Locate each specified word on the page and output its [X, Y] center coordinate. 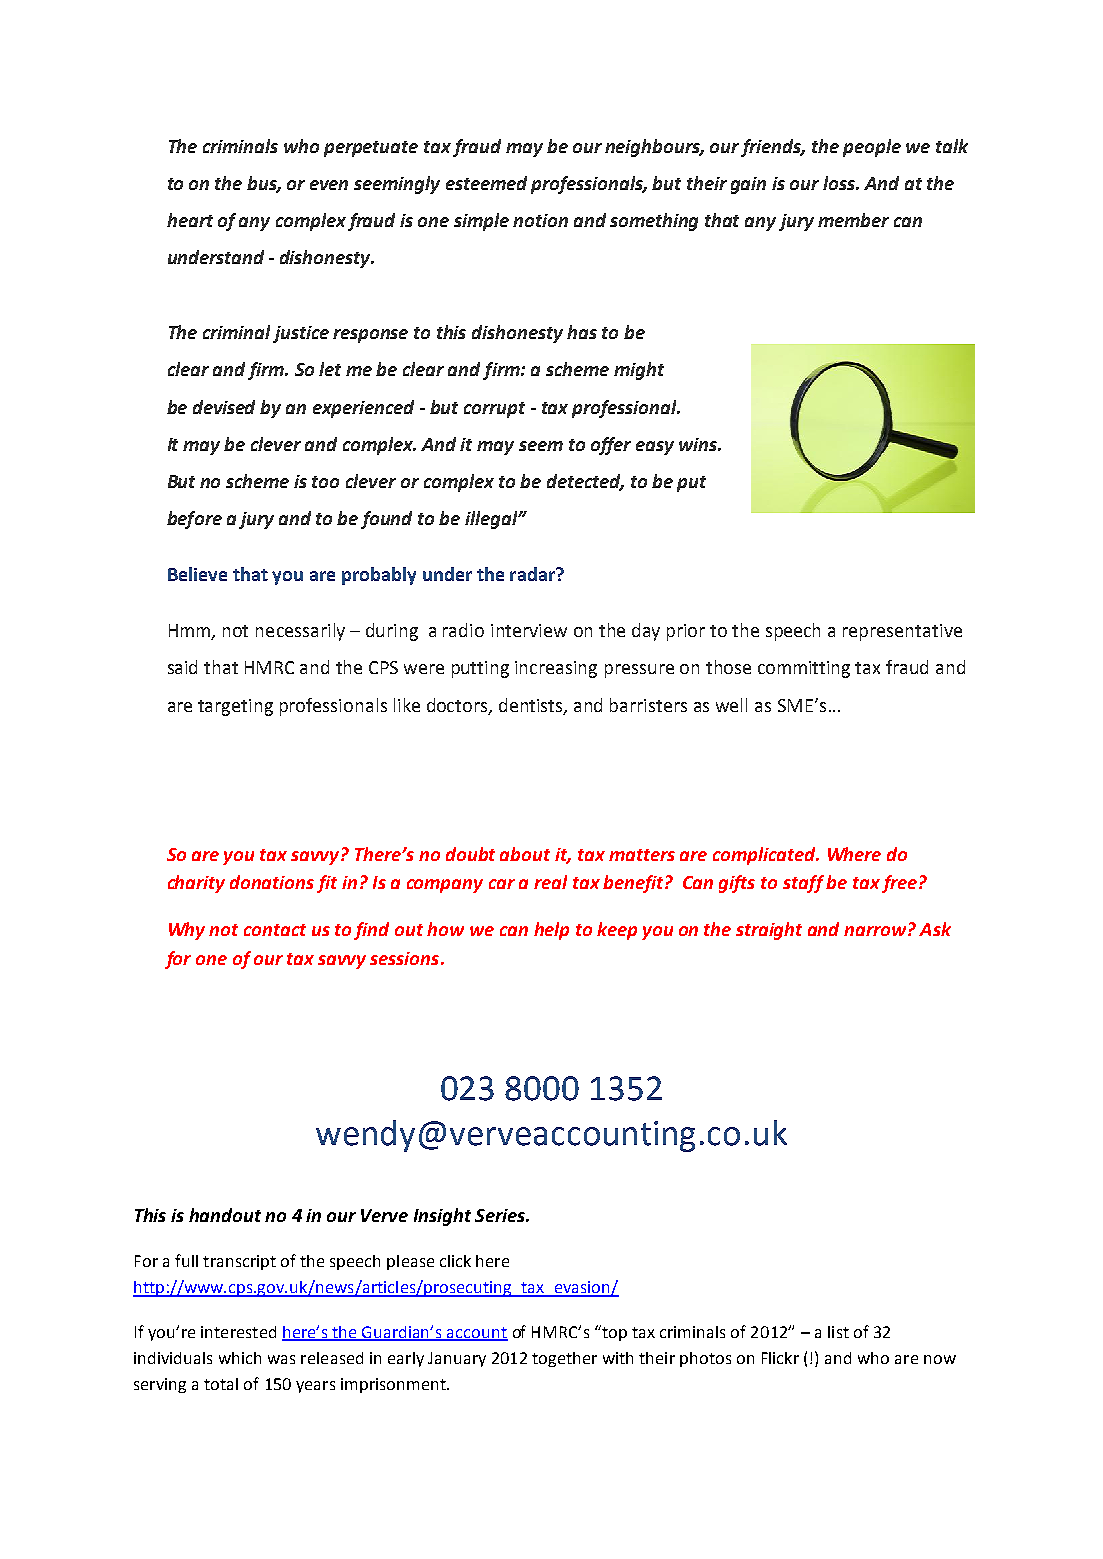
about [525, 854]
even [329, 185]
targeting [235, 707]
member [853, 220]
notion [540, 220]
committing [804, 669]
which [240, 1358]
